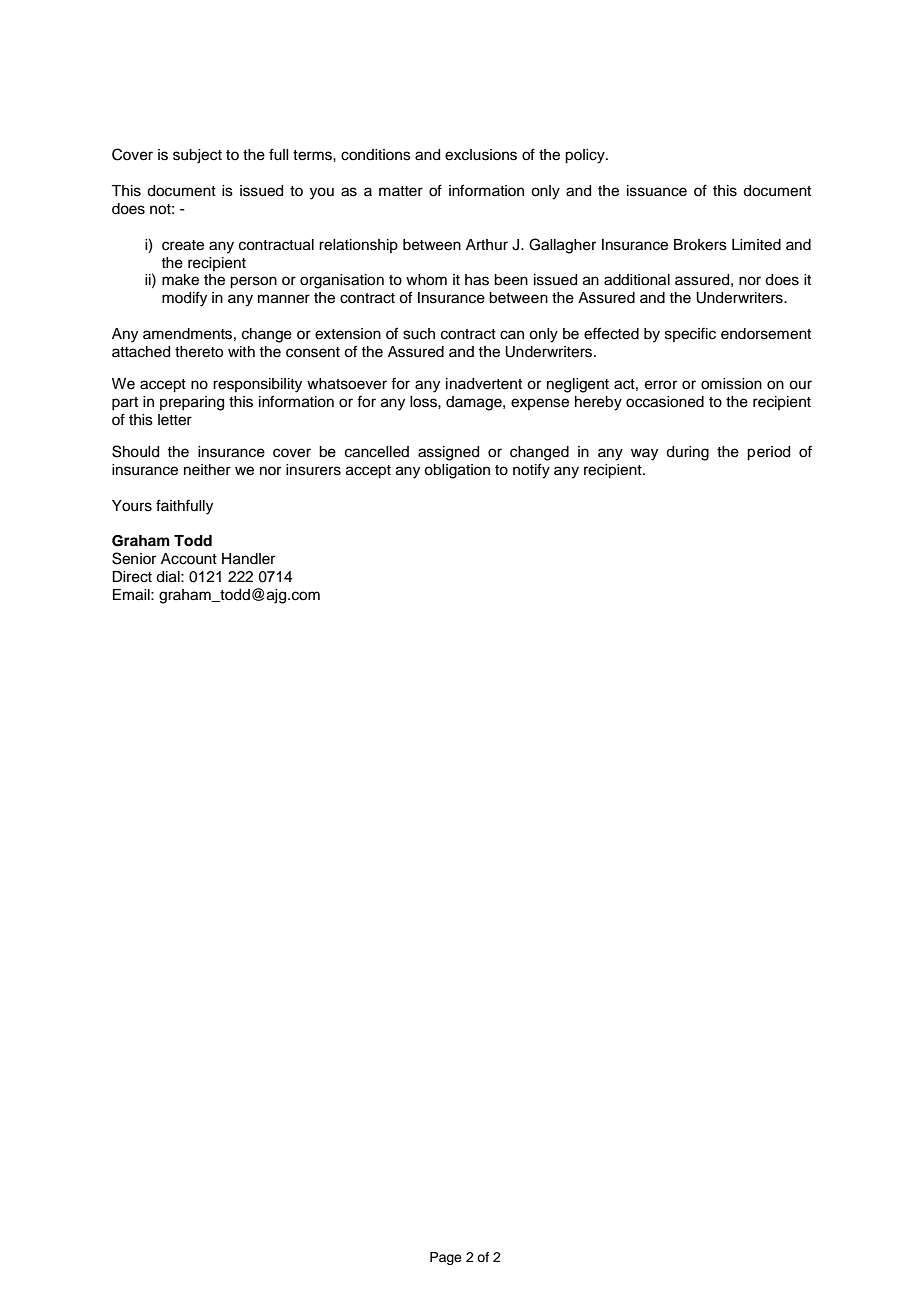  I want to click on during, so click(687, 453).
